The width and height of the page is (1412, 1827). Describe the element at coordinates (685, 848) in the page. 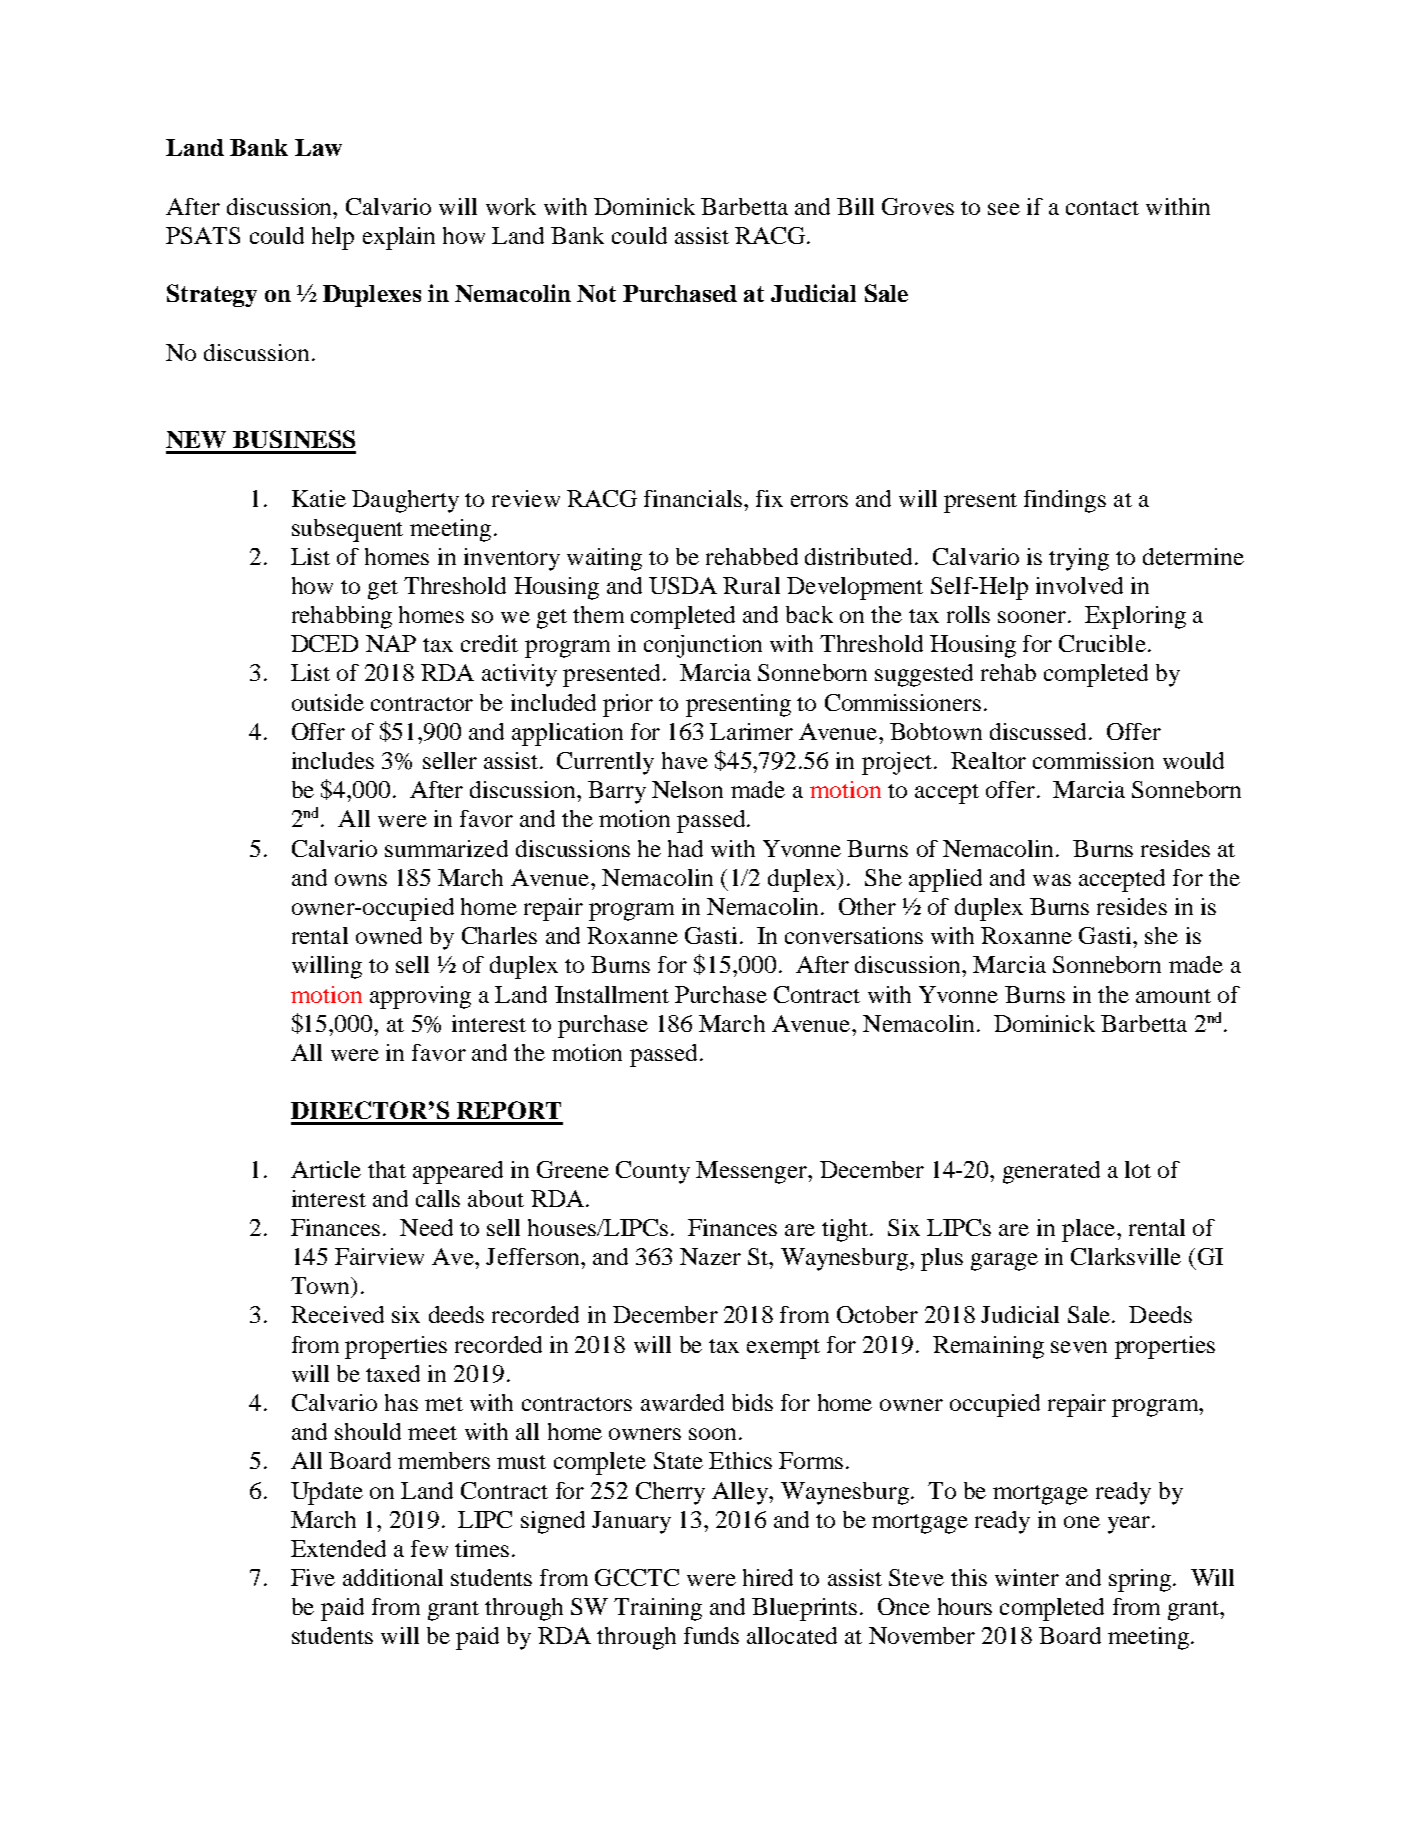

I see `had` at that location.
